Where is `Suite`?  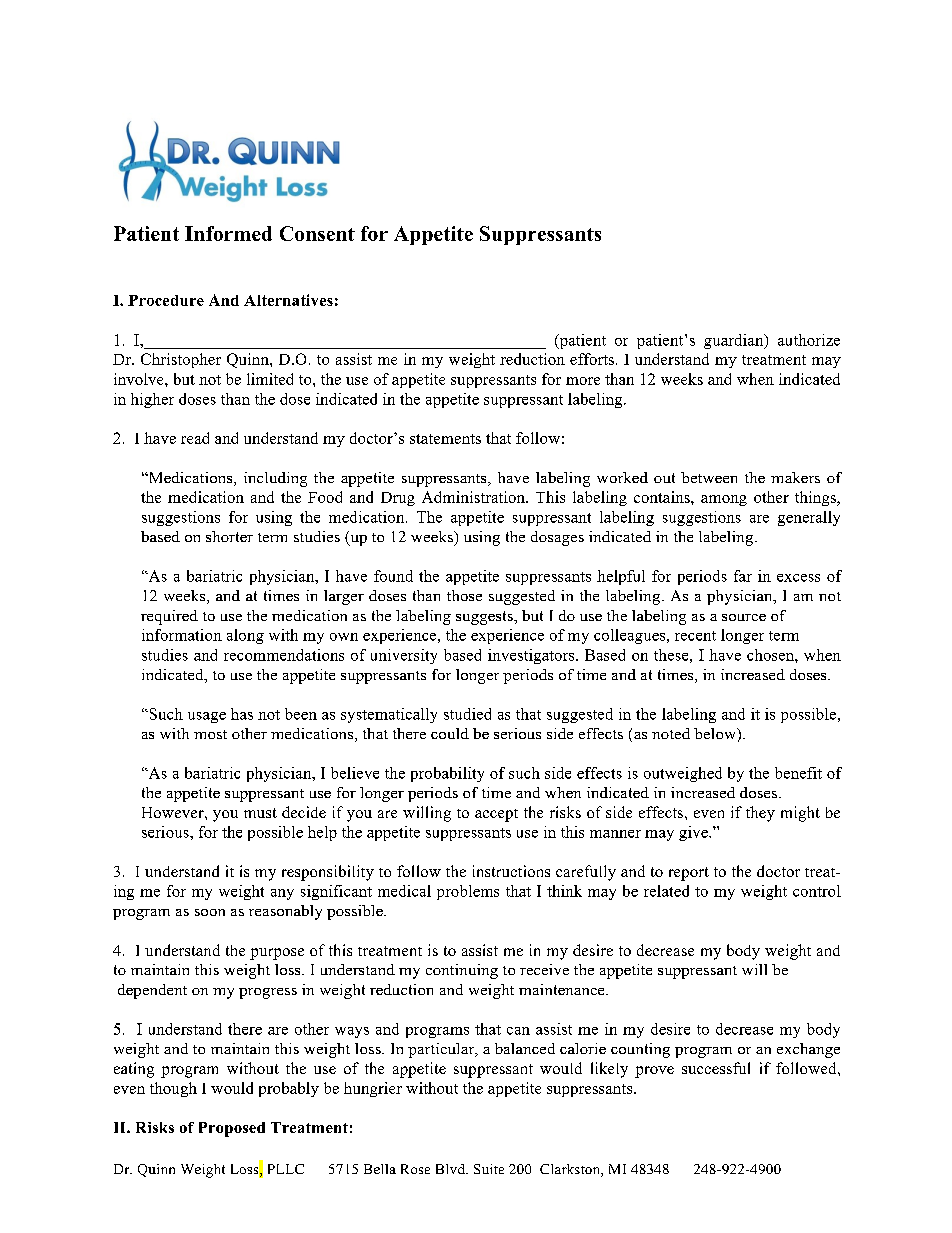
Suite is located at coordinates (489, 1169).
